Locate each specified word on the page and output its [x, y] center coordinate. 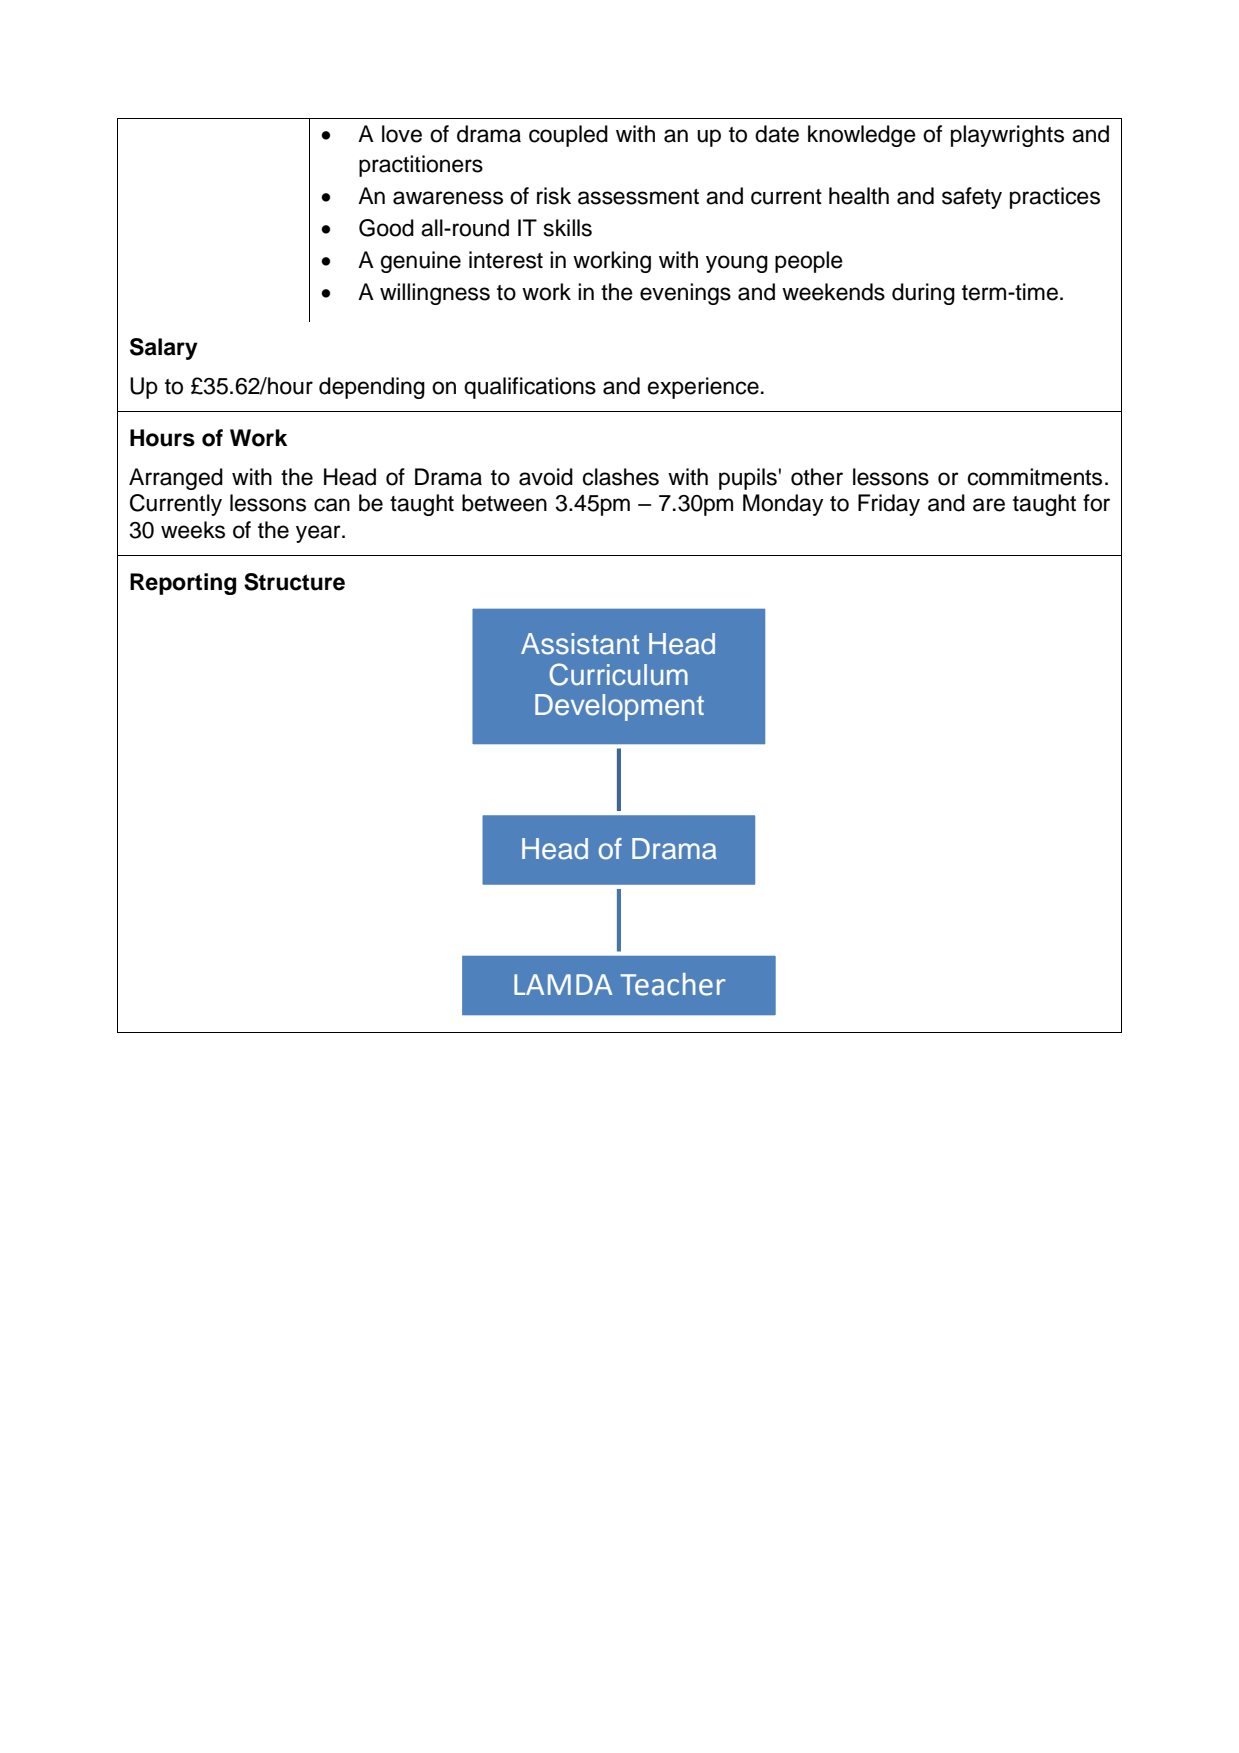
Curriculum [618, 674]
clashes [621, 477]
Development [619, 707]
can [332, 505]
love [402, 134]
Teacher [672, 984]
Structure [294, 582]
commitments [1035, 477]
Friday [889, 505]
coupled [568, 136]
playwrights [1007, 136]
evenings [685, 294]
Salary [164, 349]
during [923, 294]
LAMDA [563, 984]
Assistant [580, 644]
